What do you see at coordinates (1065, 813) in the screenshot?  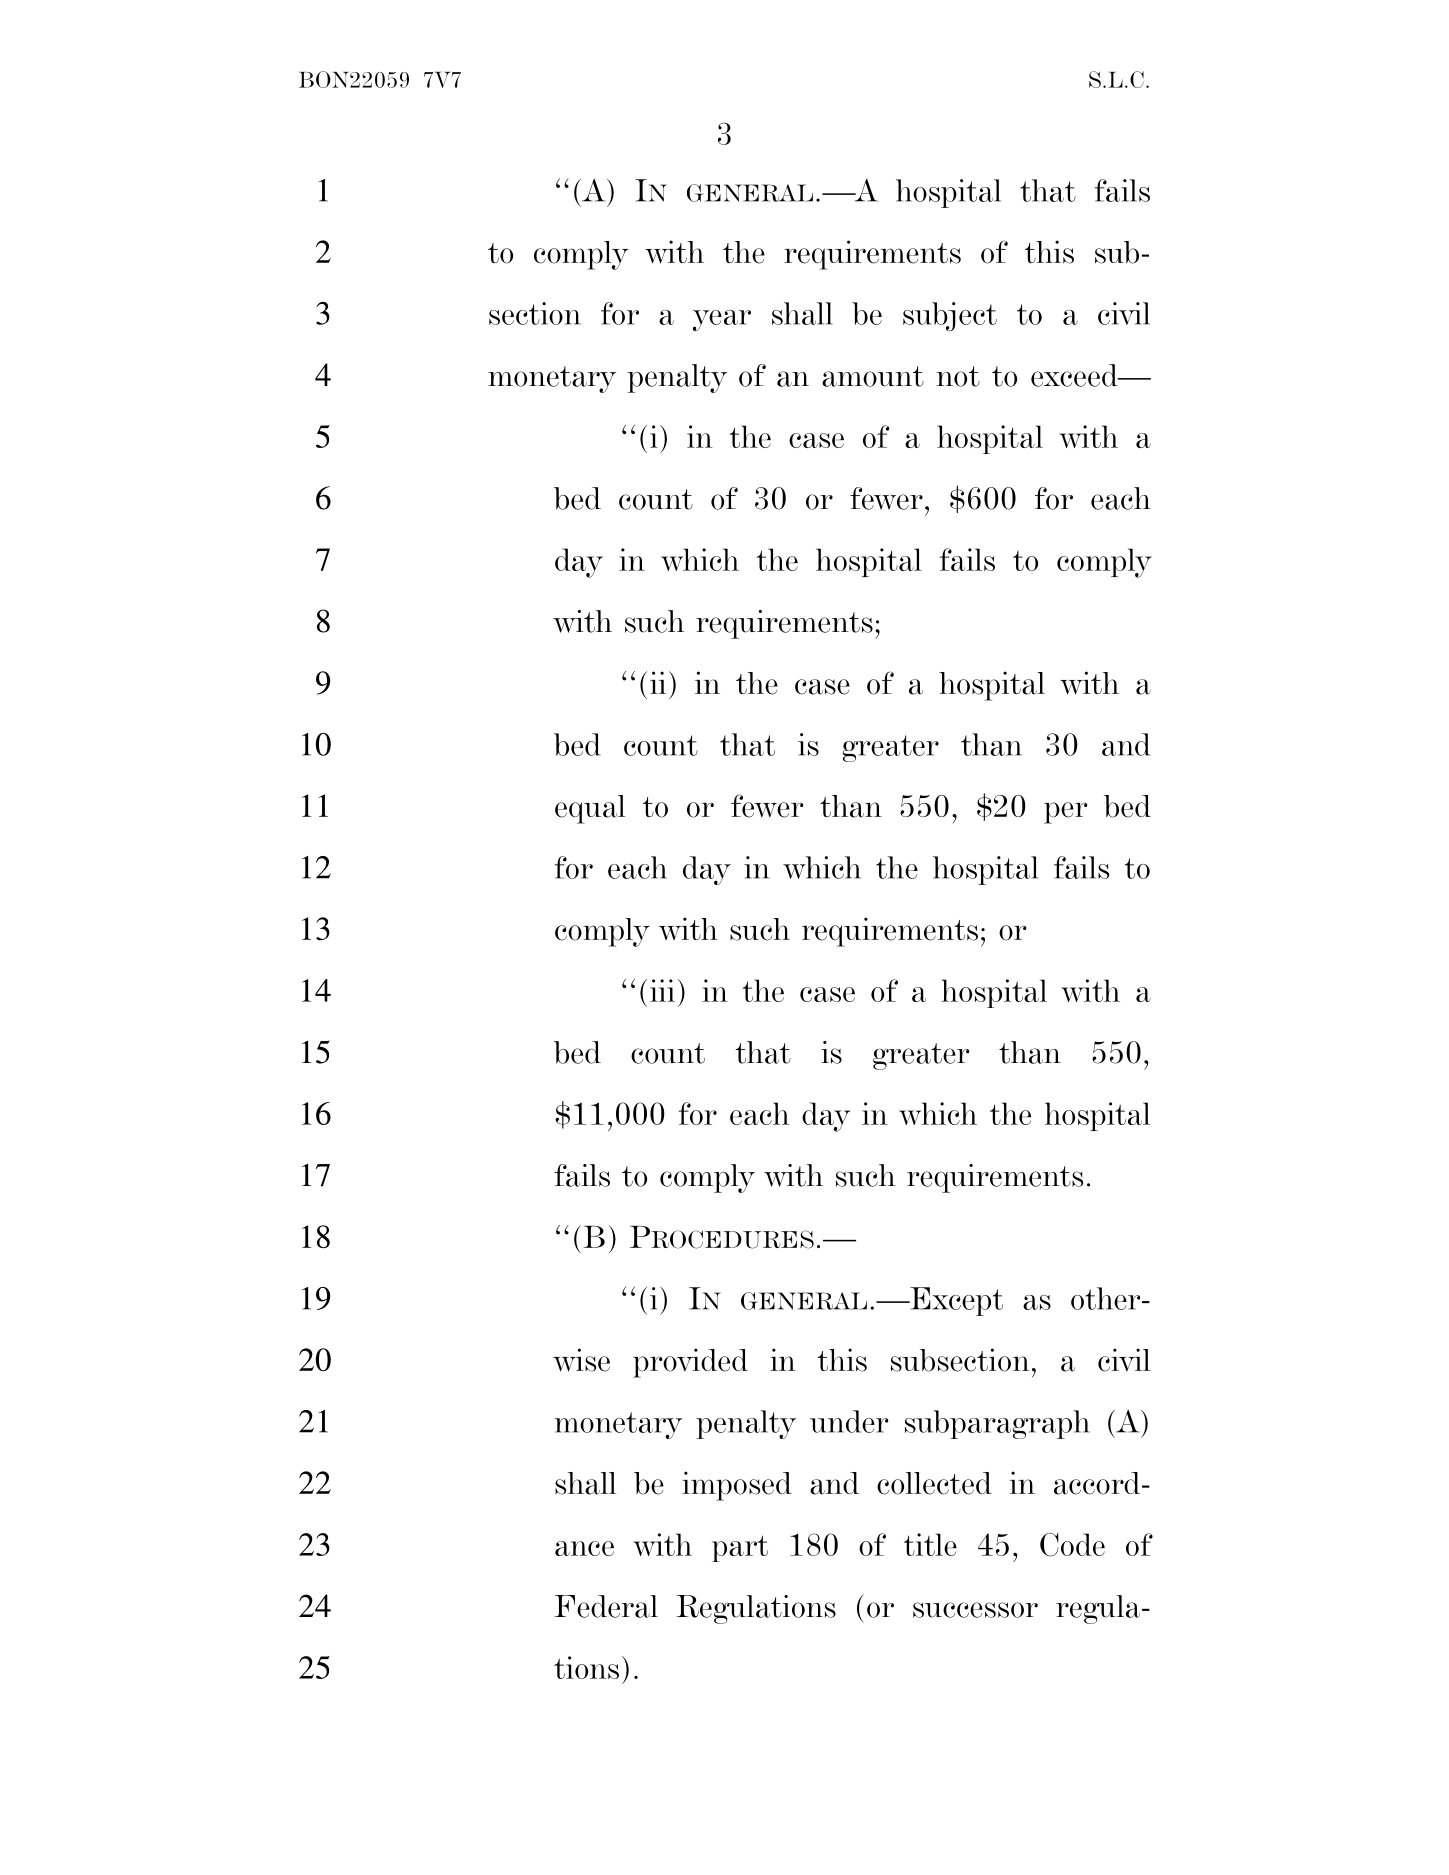 I see `per` at bounding box center [1065, 813].
